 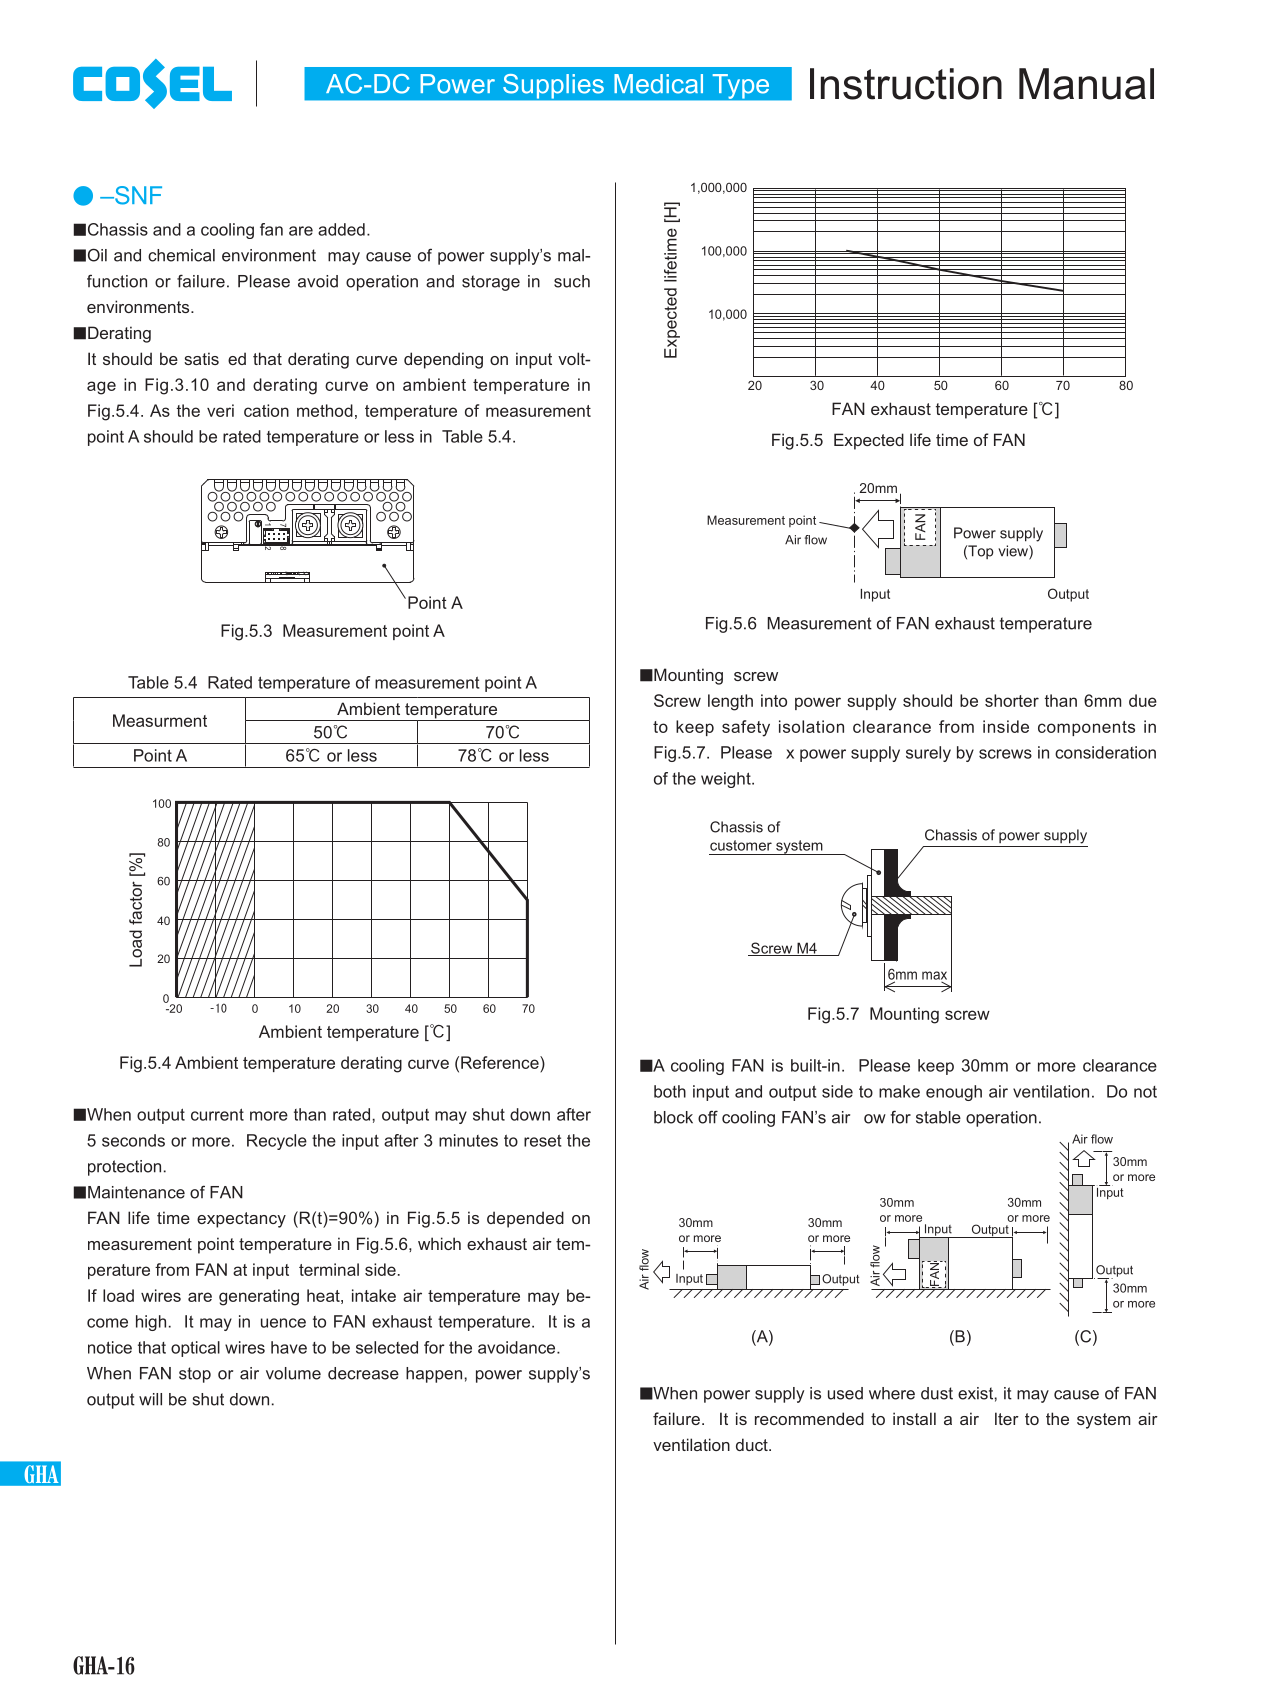 What do you see at coordinates (954, 1093) in the image?
I see `enough` at bounding box center [954, 1093].
